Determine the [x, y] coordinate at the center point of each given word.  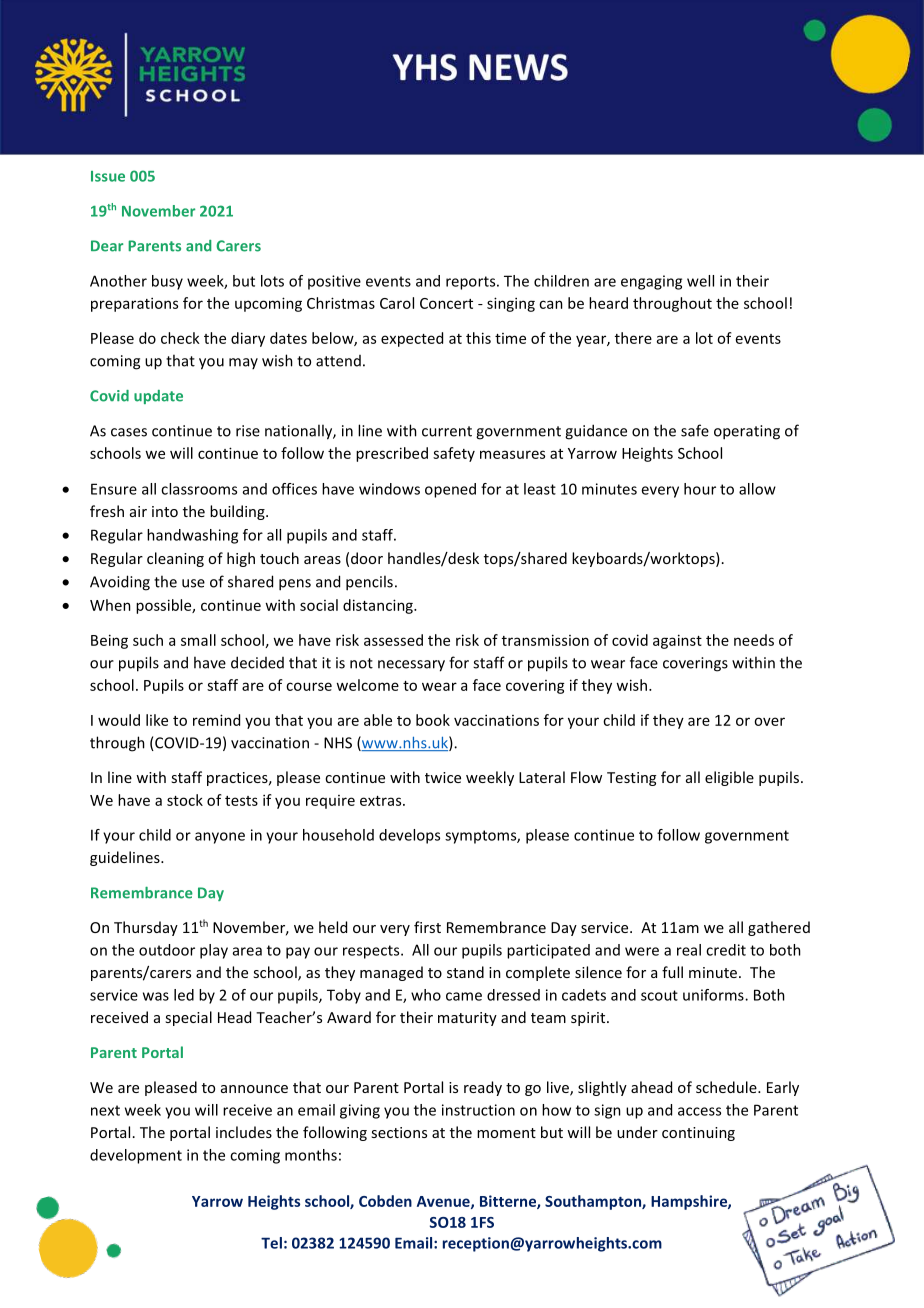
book [433, 720]
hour [700, 489]
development [136, 1156]
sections [399, 1132]
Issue [108, 176]
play [214, 951]
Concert [446, 303]
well [700, 281]
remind [216, 720]
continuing [698, 1134]
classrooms [199, 489]
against [677, 641]
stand [465, 972]
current [447, 431]
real [689, 950]
